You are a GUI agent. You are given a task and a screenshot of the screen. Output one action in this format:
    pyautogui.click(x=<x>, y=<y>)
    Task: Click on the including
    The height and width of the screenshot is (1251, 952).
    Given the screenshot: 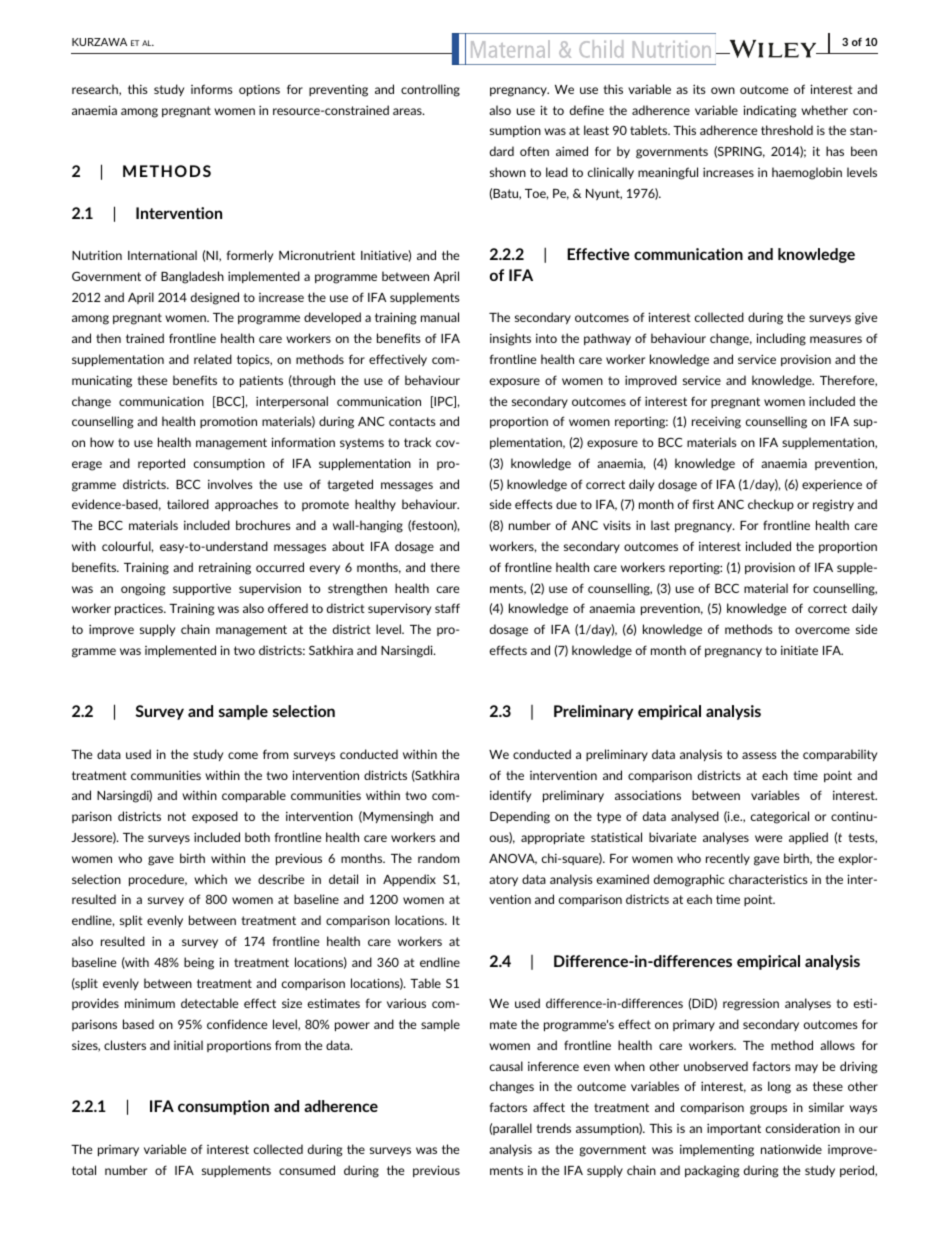 What is the action you would take?
    pyautogui.click(x=781, y=339)
